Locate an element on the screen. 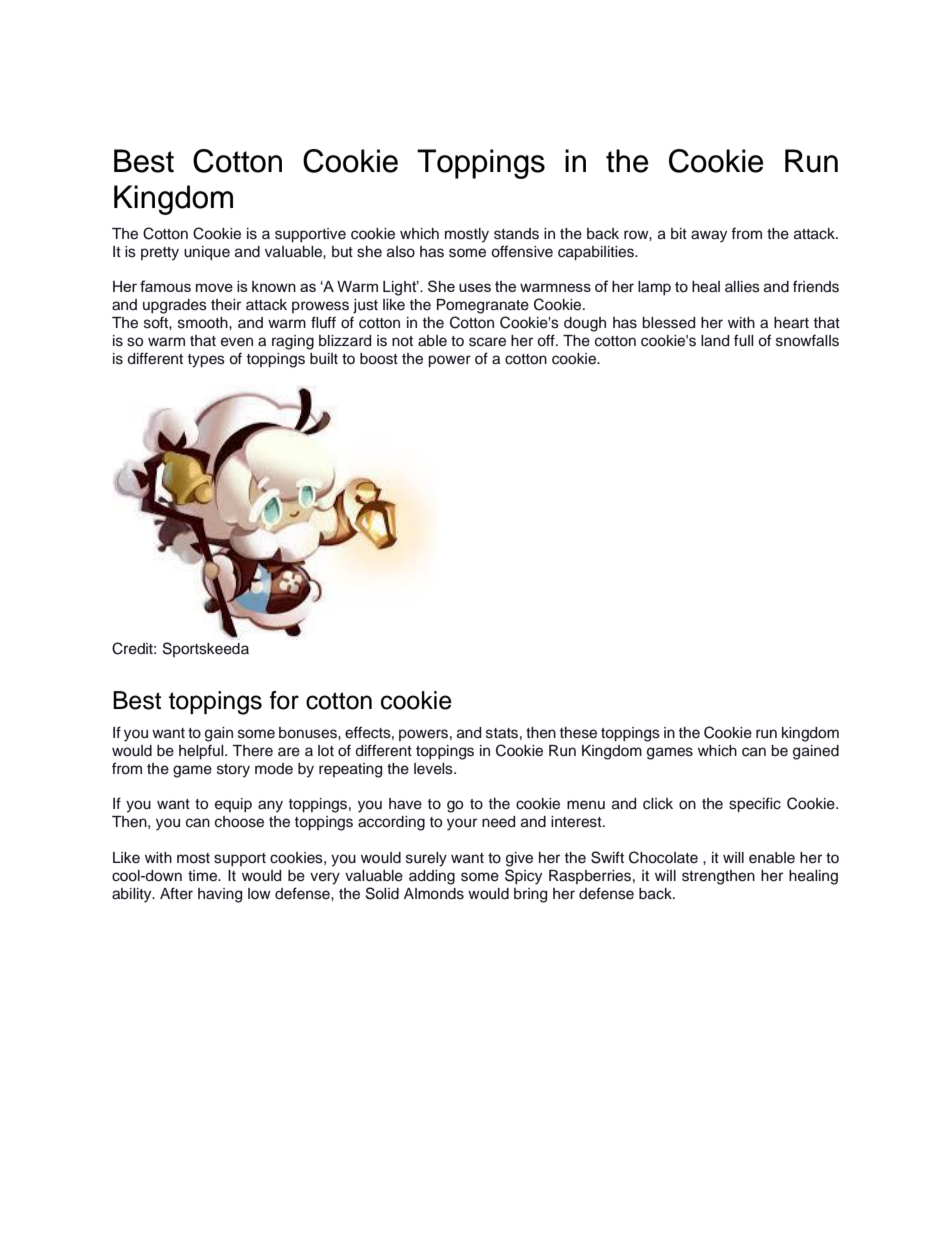  adding is located at coordinates (432, 877).
